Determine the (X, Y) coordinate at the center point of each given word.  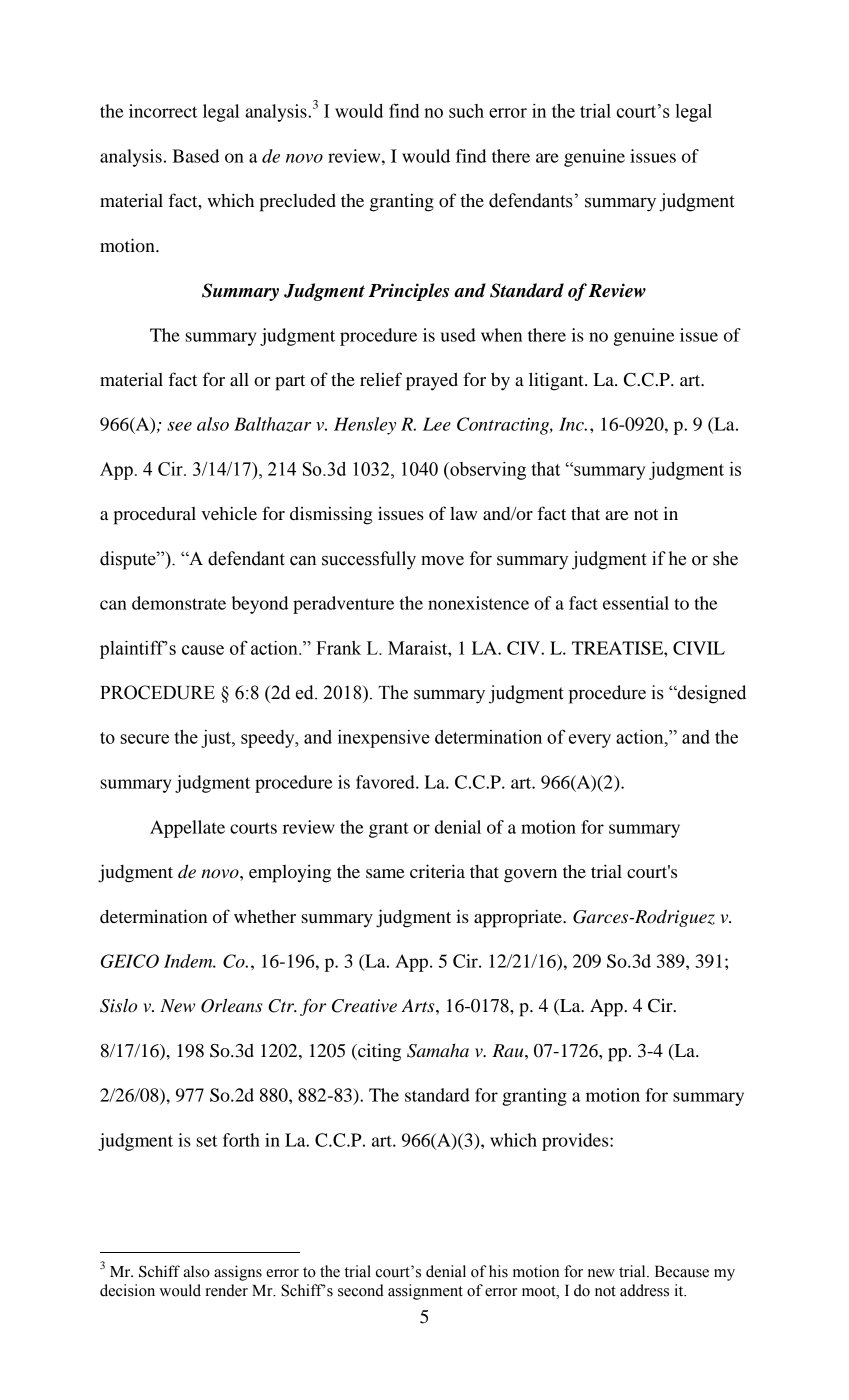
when (501, 335)
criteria (437, 871)
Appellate (187, 829)
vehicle (229, 513)
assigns (238, 1273)
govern (530, 876)
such (466, 111)
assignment (425, 1292)
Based (195, 156)
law (463, 513)
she (725, 558)
